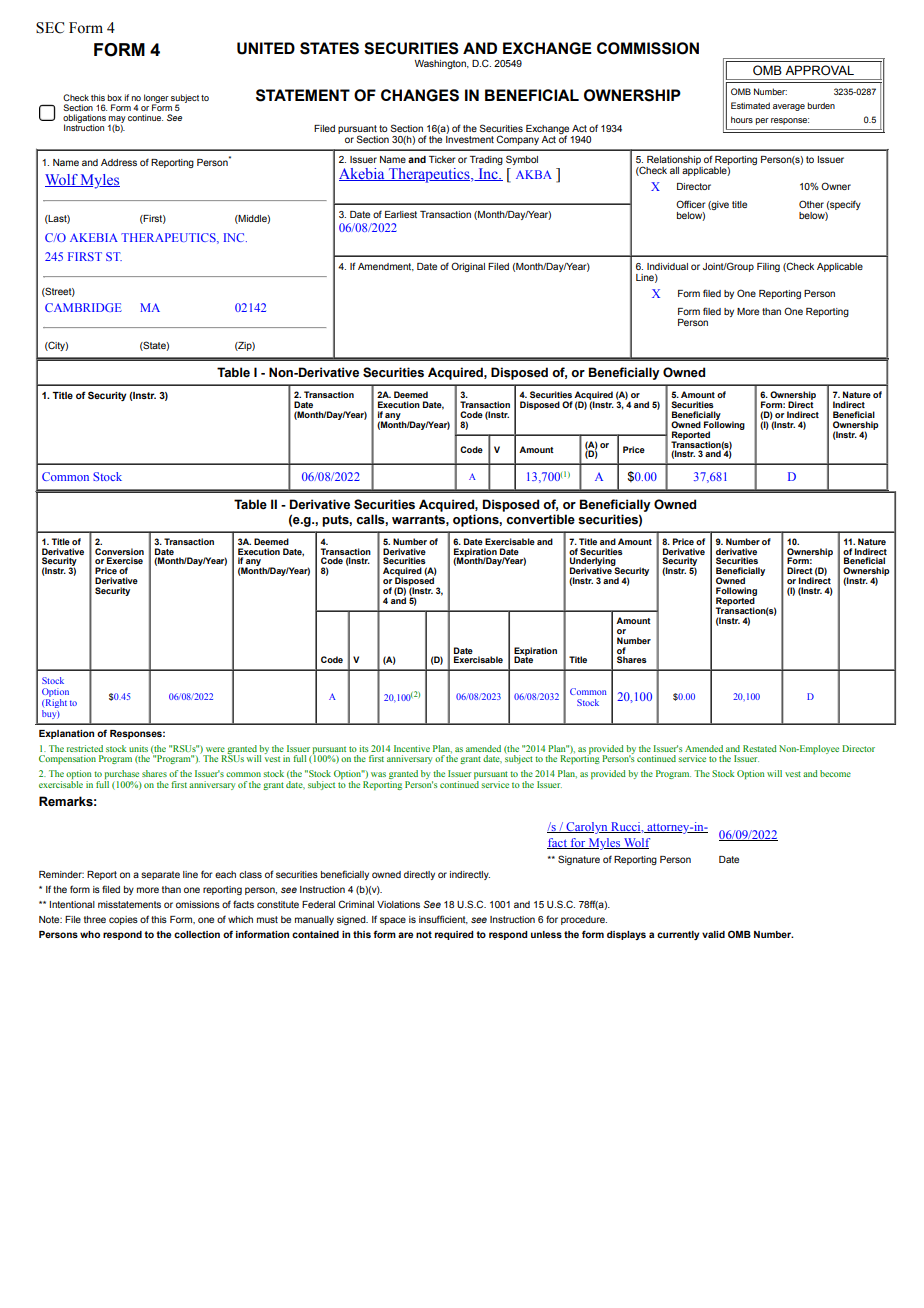 This screenshot has height=1308, width=924. I want to click on Washington, so click(441, 64).
